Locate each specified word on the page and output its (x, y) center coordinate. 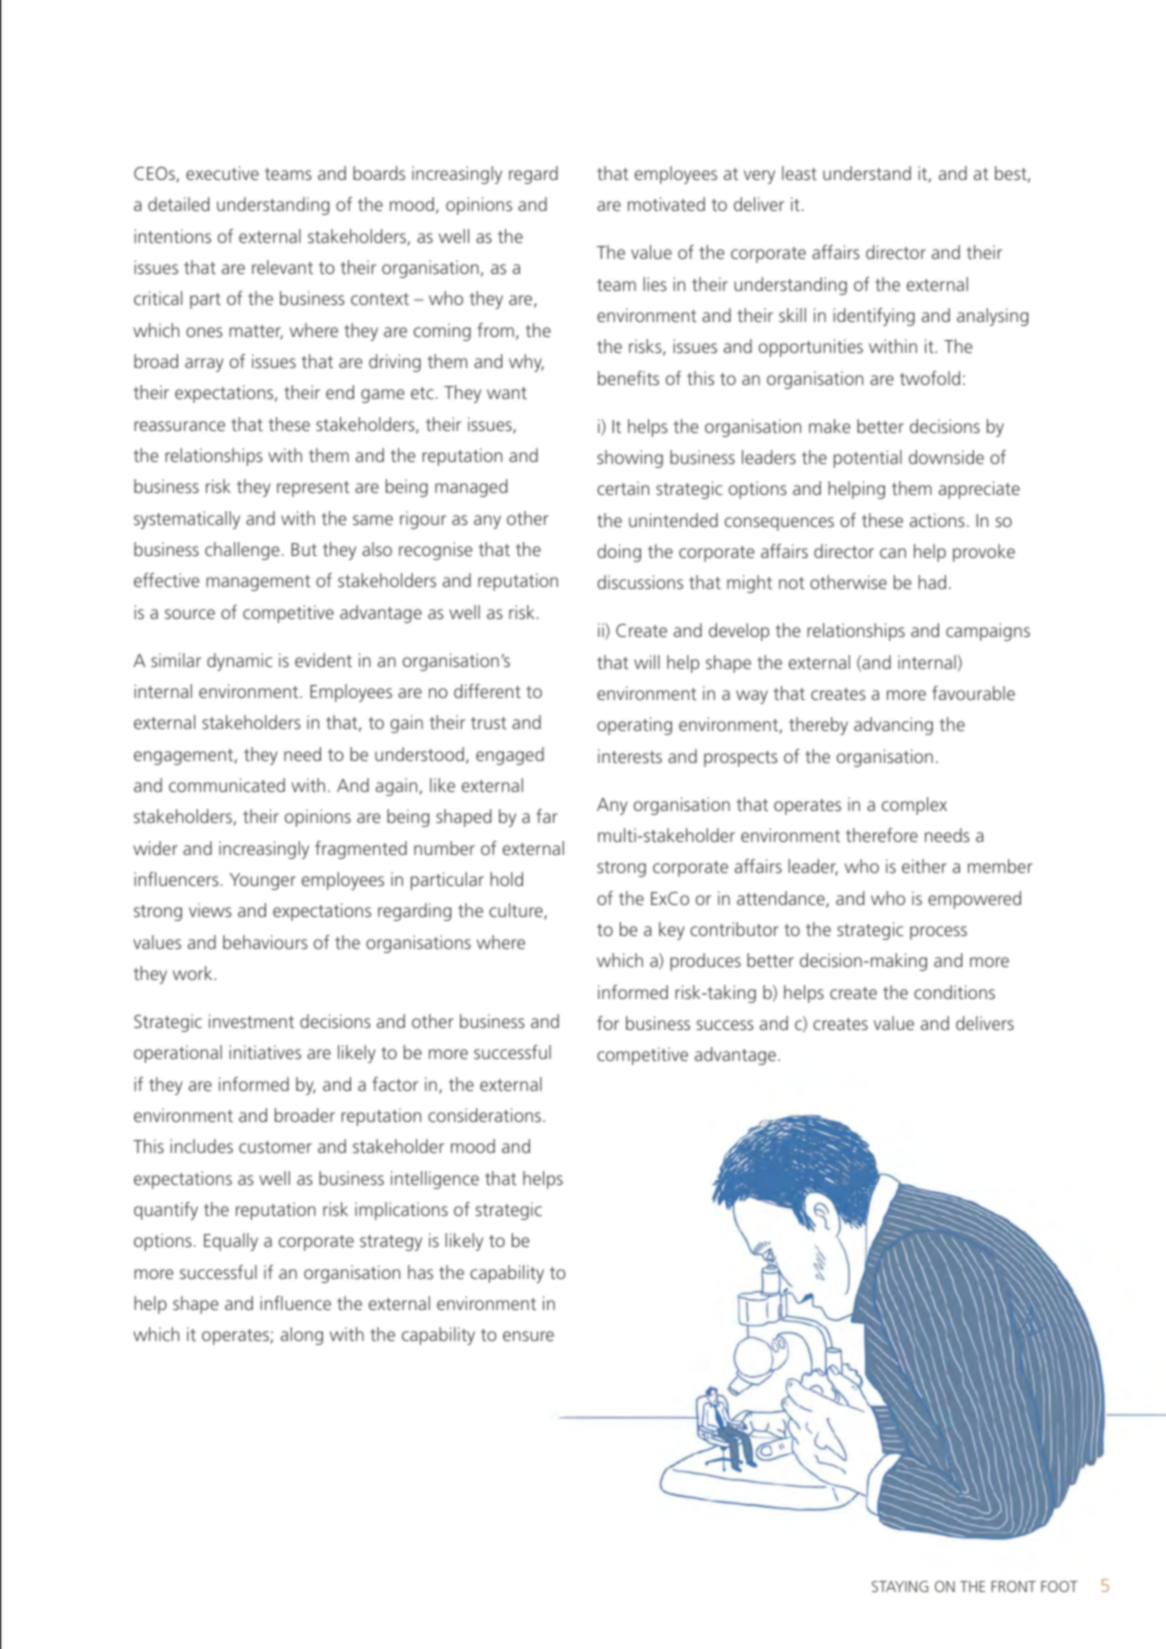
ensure (528, 1336)
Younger (263, 881)
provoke (984, 553)
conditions (954, 992)
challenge (242, 551)
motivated (666, 204)
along (302, 1336)
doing (619, 553)
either (924, 866)
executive (222, 173)
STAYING (900, 1586)
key (671, 931)
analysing (992, 317)
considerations (486, 1115)
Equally (231, 1242)
